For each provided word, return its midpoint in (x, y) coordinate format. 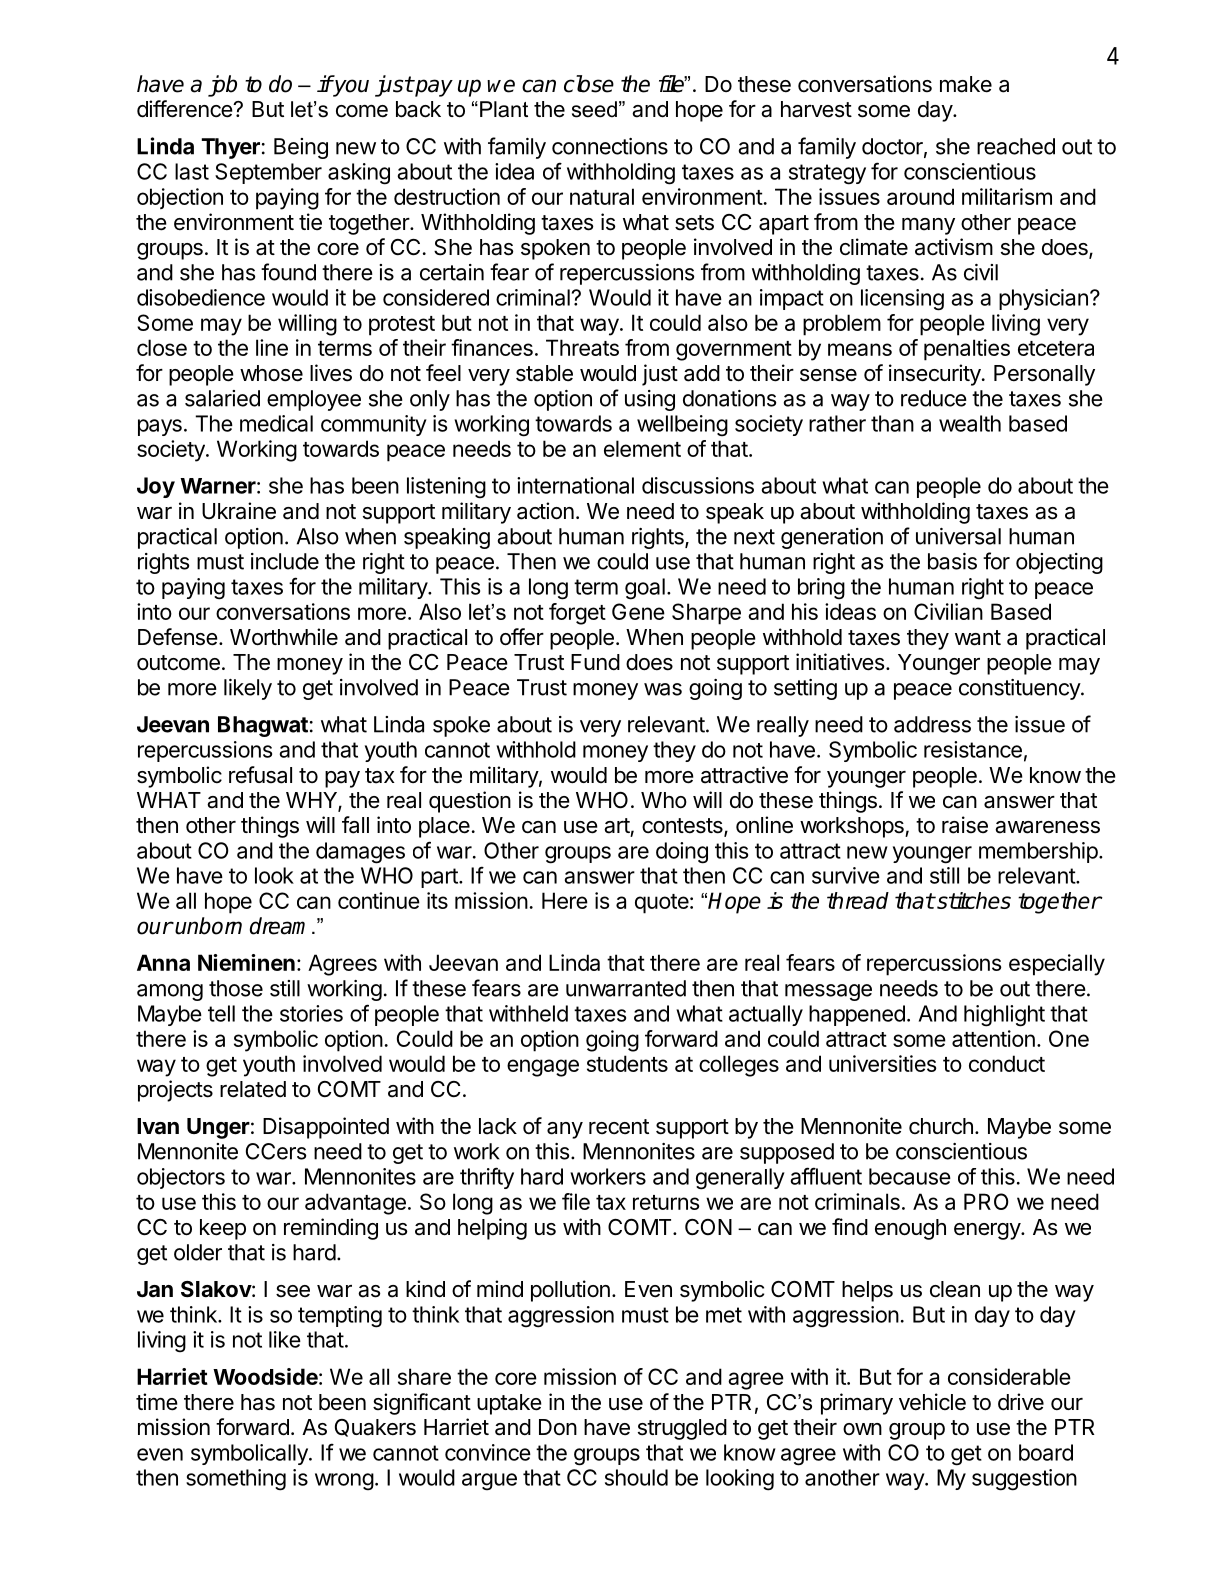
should (636, 1477)
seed (594, 109)
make (966, 84)
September (268, 173)
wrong (344, 1482)
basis (952, 561)
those (236, 988)
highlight (1004, 1016)
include (285, 561)
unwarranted (626, 988)
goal (645, 589)
